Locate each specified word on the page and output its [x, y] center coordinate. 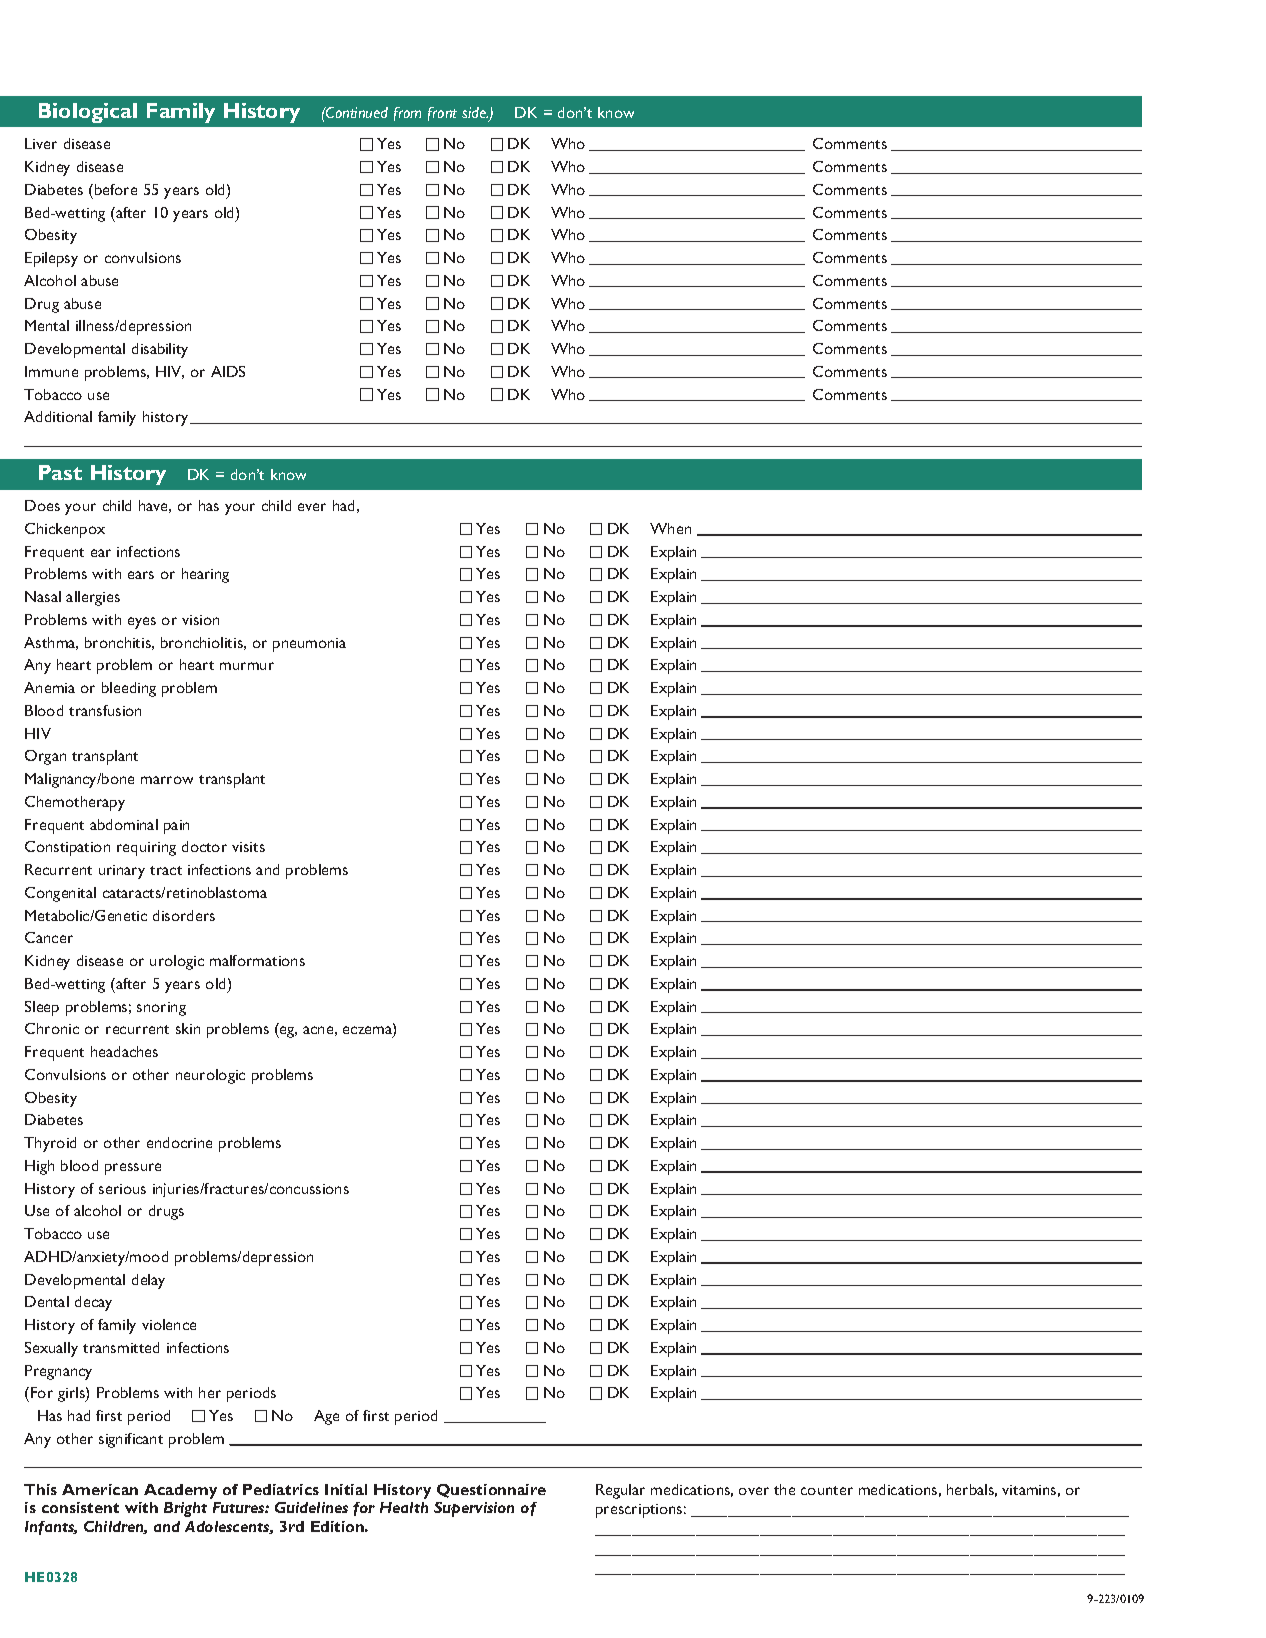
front [442, 114]
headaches [124, 1051]
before [116, 189]
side [475, 112]
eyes [142, 623]
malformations [257, 960]
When [670, 528]
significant [131, 1440]
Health [404, 1507]
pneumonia [309, 645]
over [754, 1491]
